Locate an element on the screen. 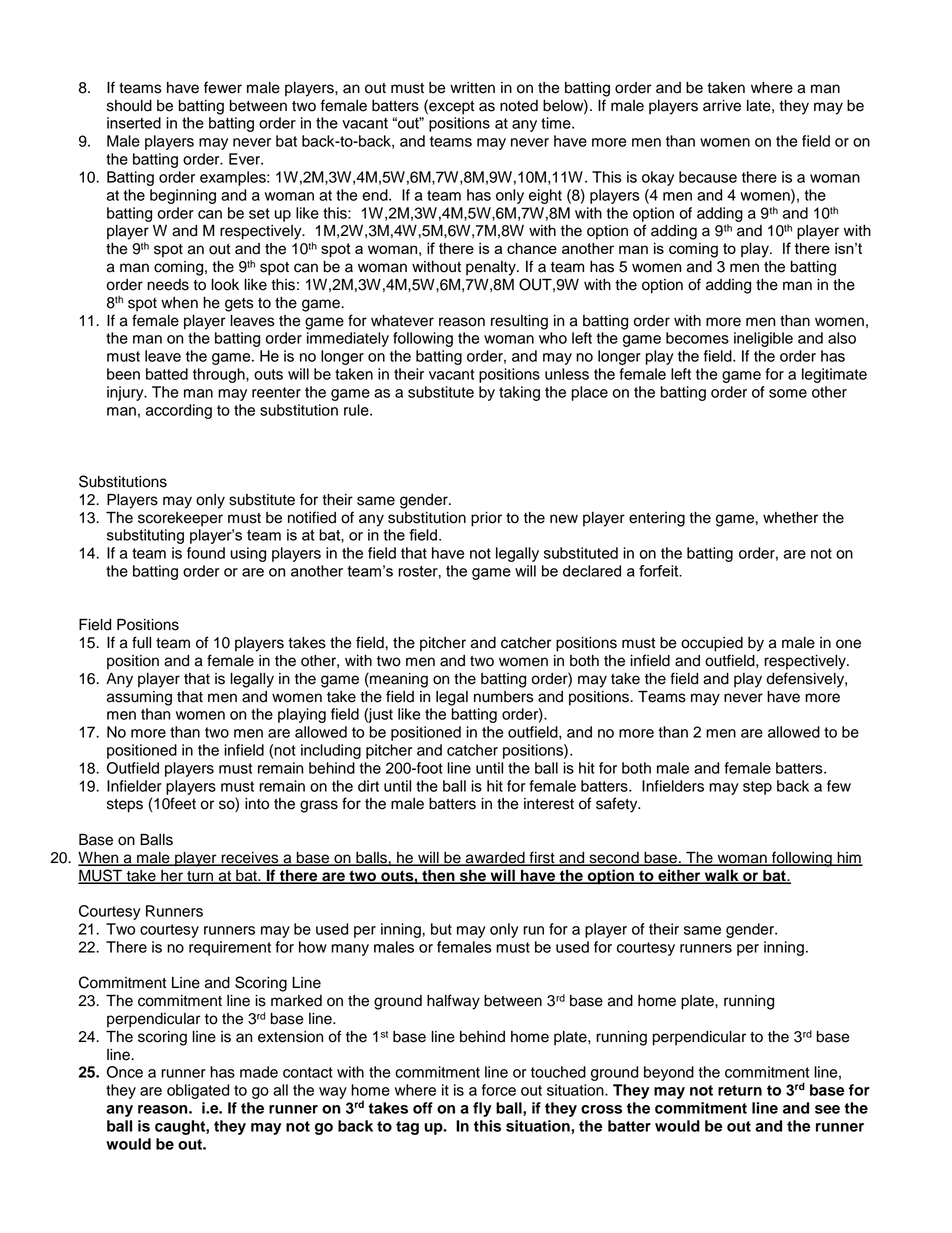 The image size is (952, 1233). ineligible is located at coordinates (763, 339).
